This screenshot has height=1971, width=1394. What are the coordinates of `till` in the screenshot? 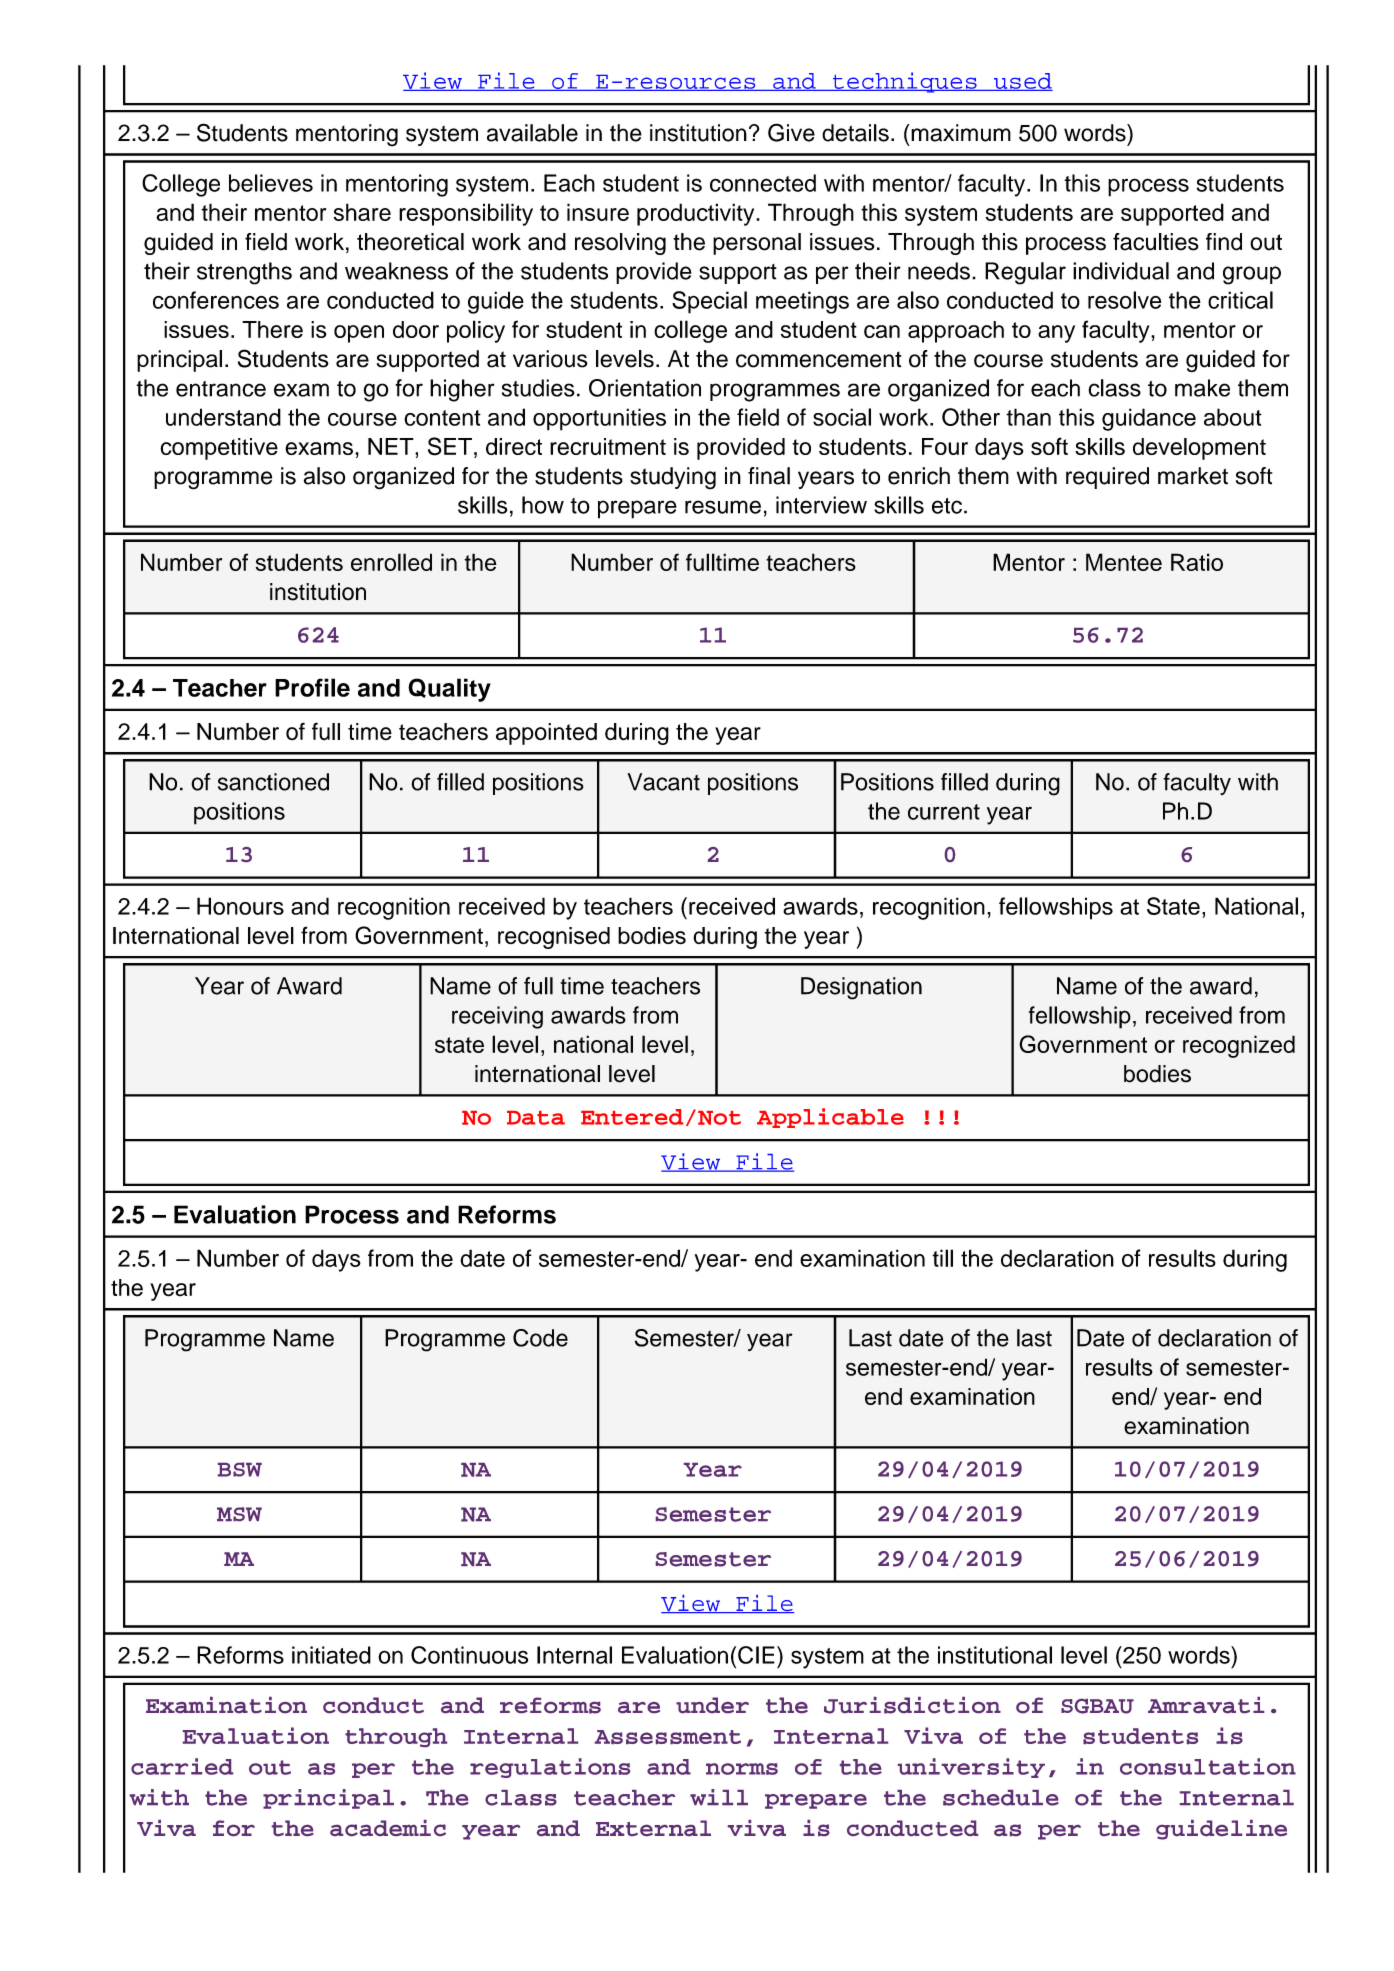 It's located at (942, 1258).
